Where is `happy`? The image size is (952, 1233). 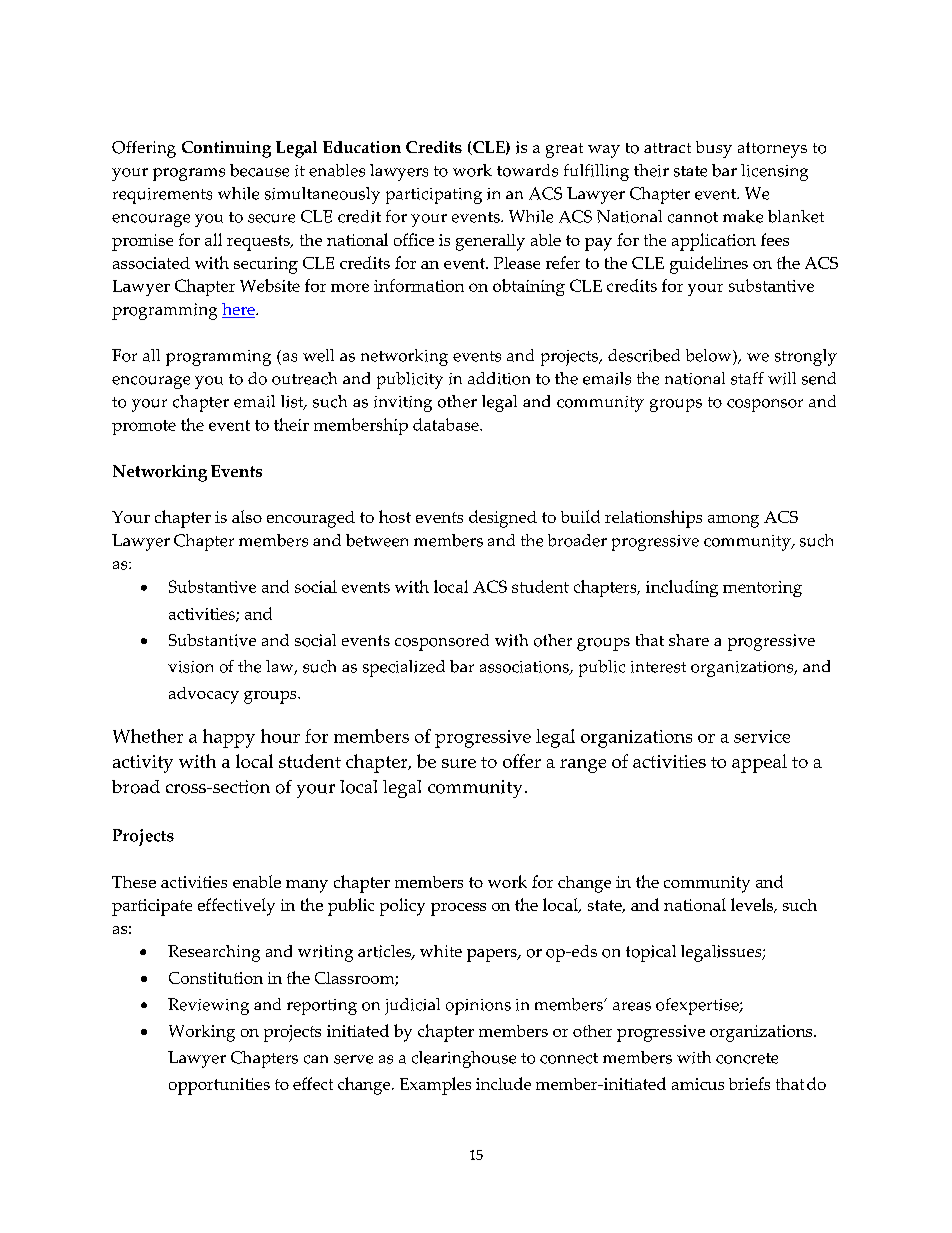
happy is located at coordinates (229, 738).
